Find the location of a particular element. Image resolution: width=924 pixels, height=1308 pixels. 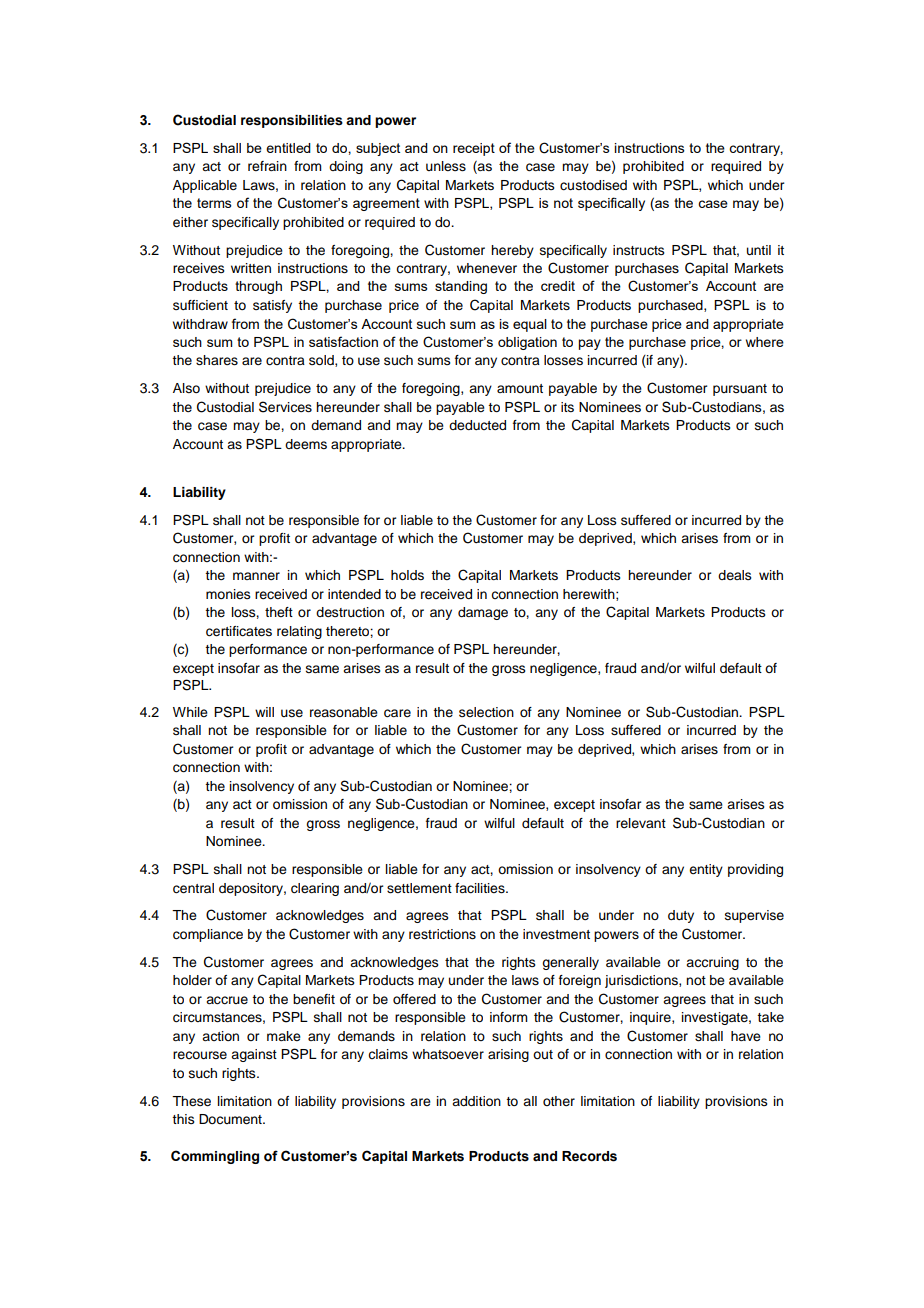

duty is located at coordinates (681, 916).
